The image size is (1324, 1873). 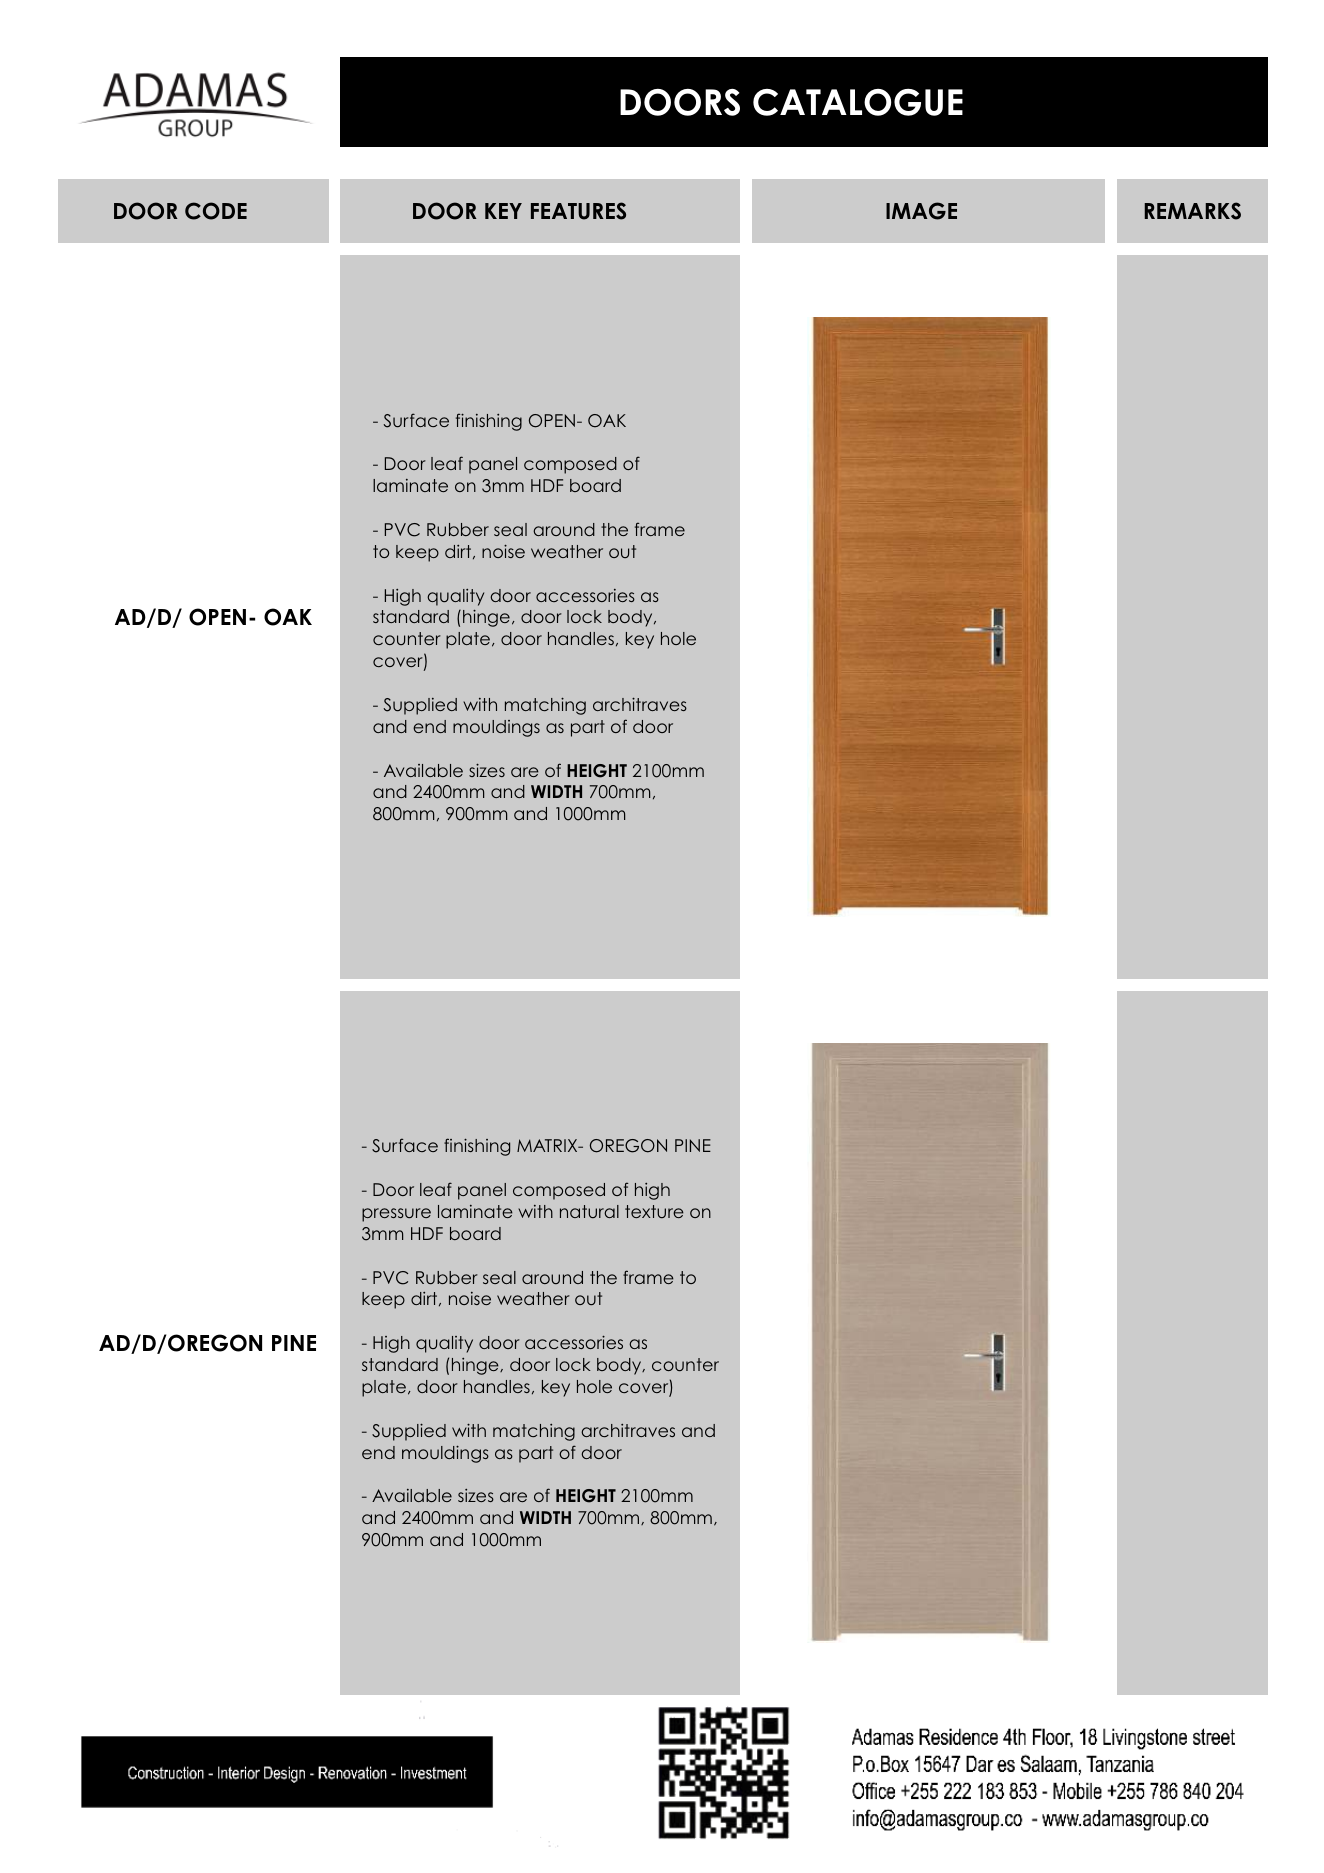 What do you see at coordinates (1193, 211) in the page?
I see `REMARKS` at bounding box center [1193, 211].
